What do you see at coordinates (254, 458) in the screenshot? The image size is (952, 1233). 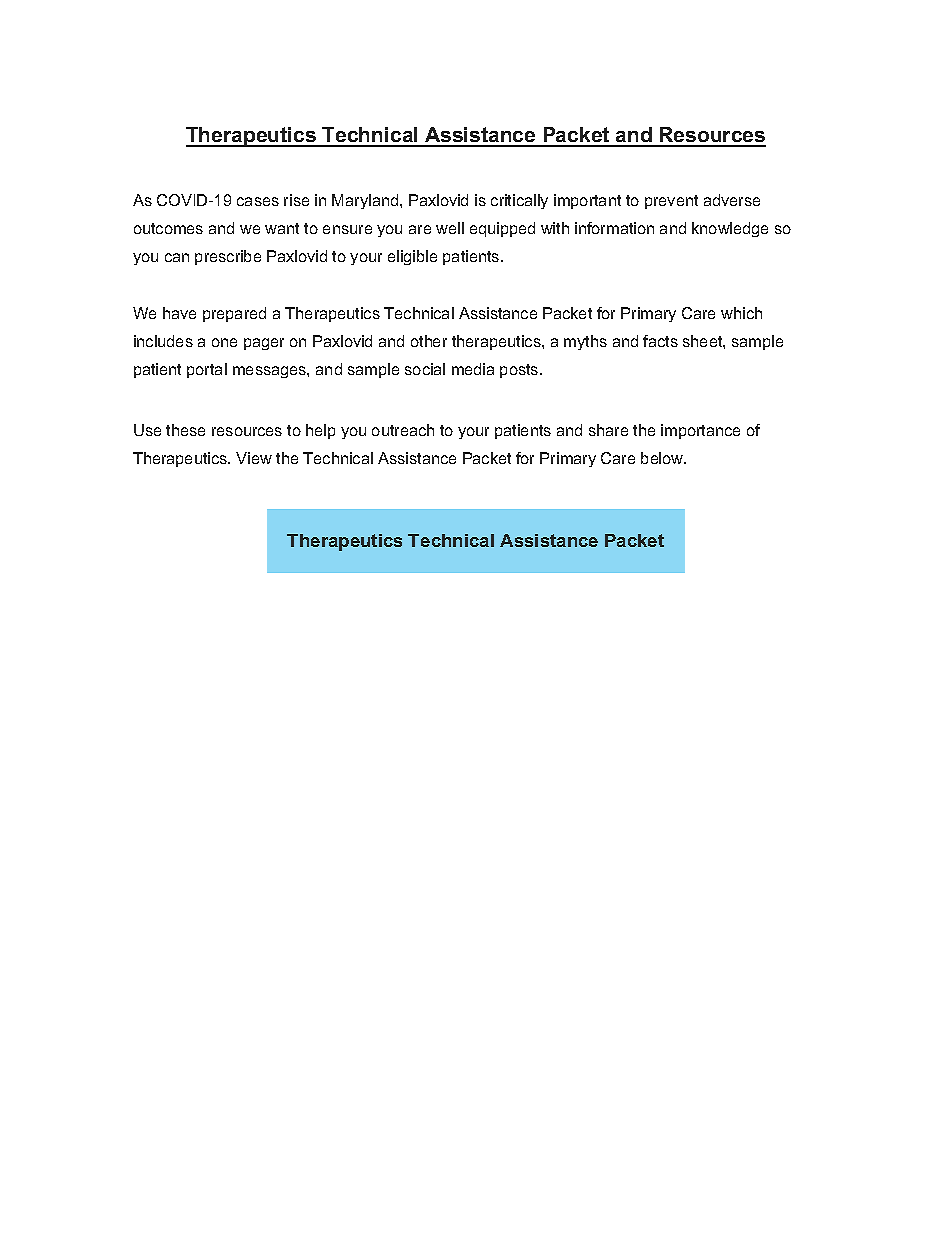 I see `View` at bounding box center [254, 458].
